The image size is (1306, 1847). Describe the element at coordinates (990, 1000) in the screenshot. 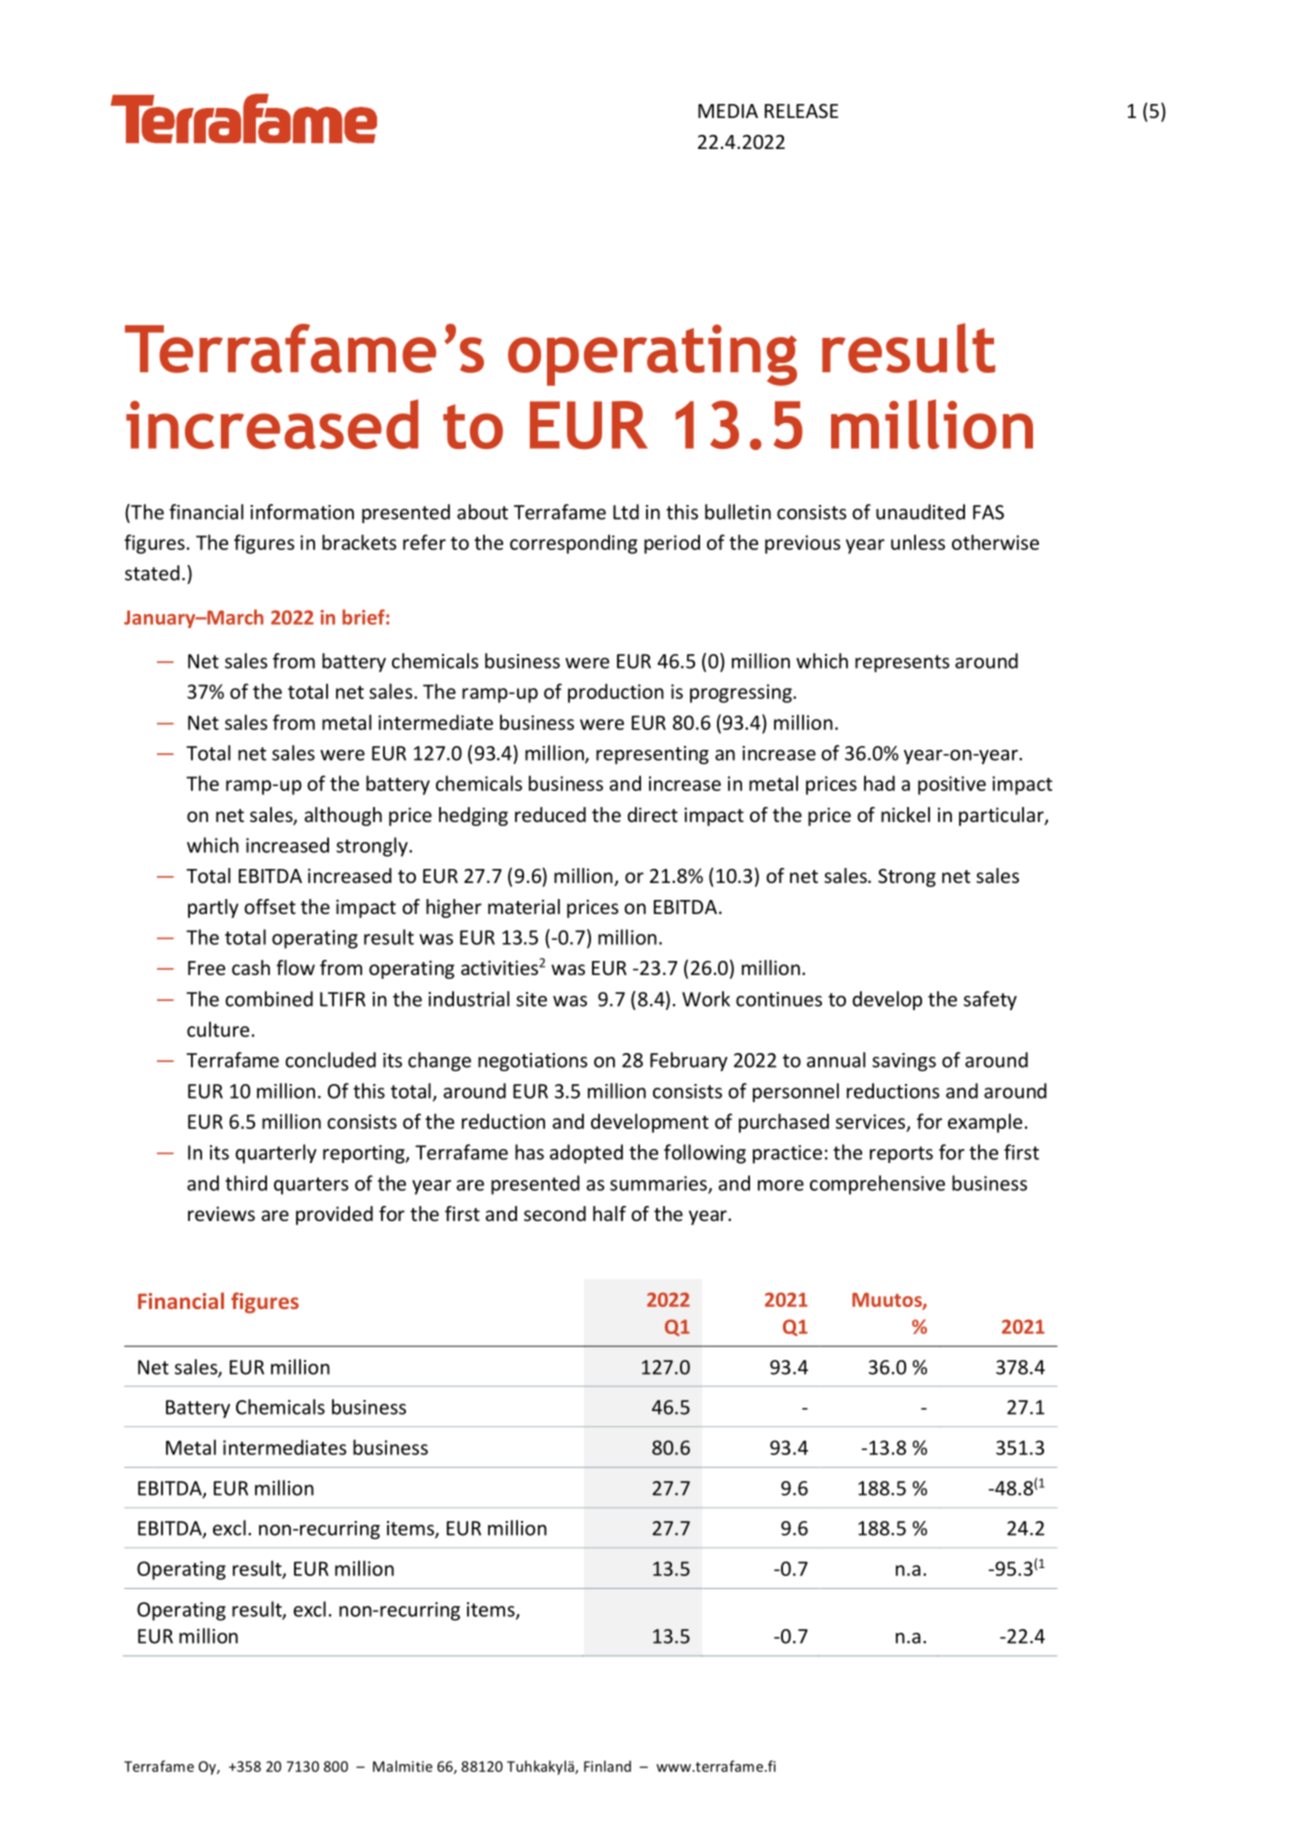

I see `safety` at that location.
